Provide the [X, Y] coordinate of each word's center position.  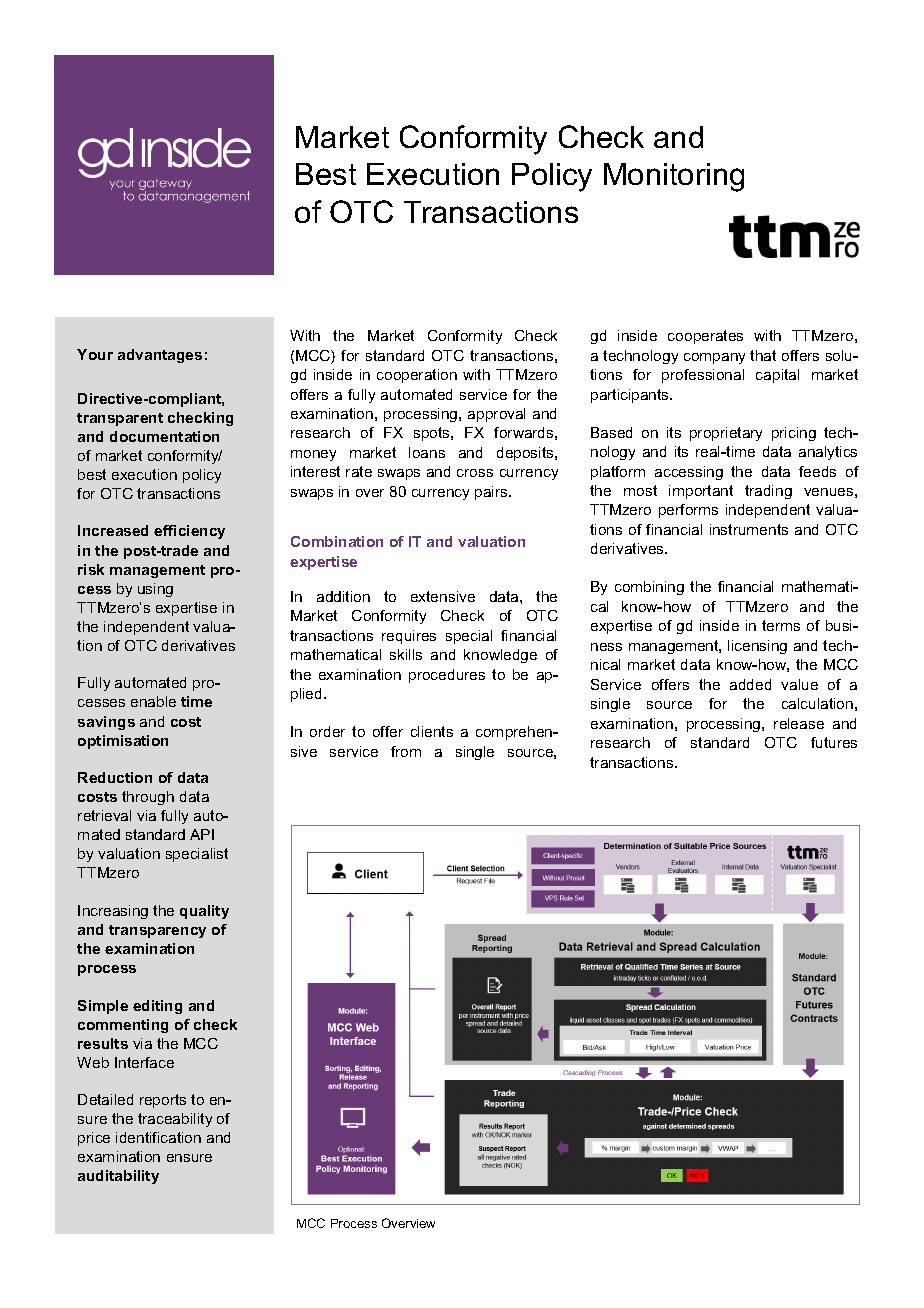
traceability [175, 1120]
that [763, 355]
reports [163, 1101]
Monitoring [674, 177]
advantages [160, 356]
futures [834, 742]
